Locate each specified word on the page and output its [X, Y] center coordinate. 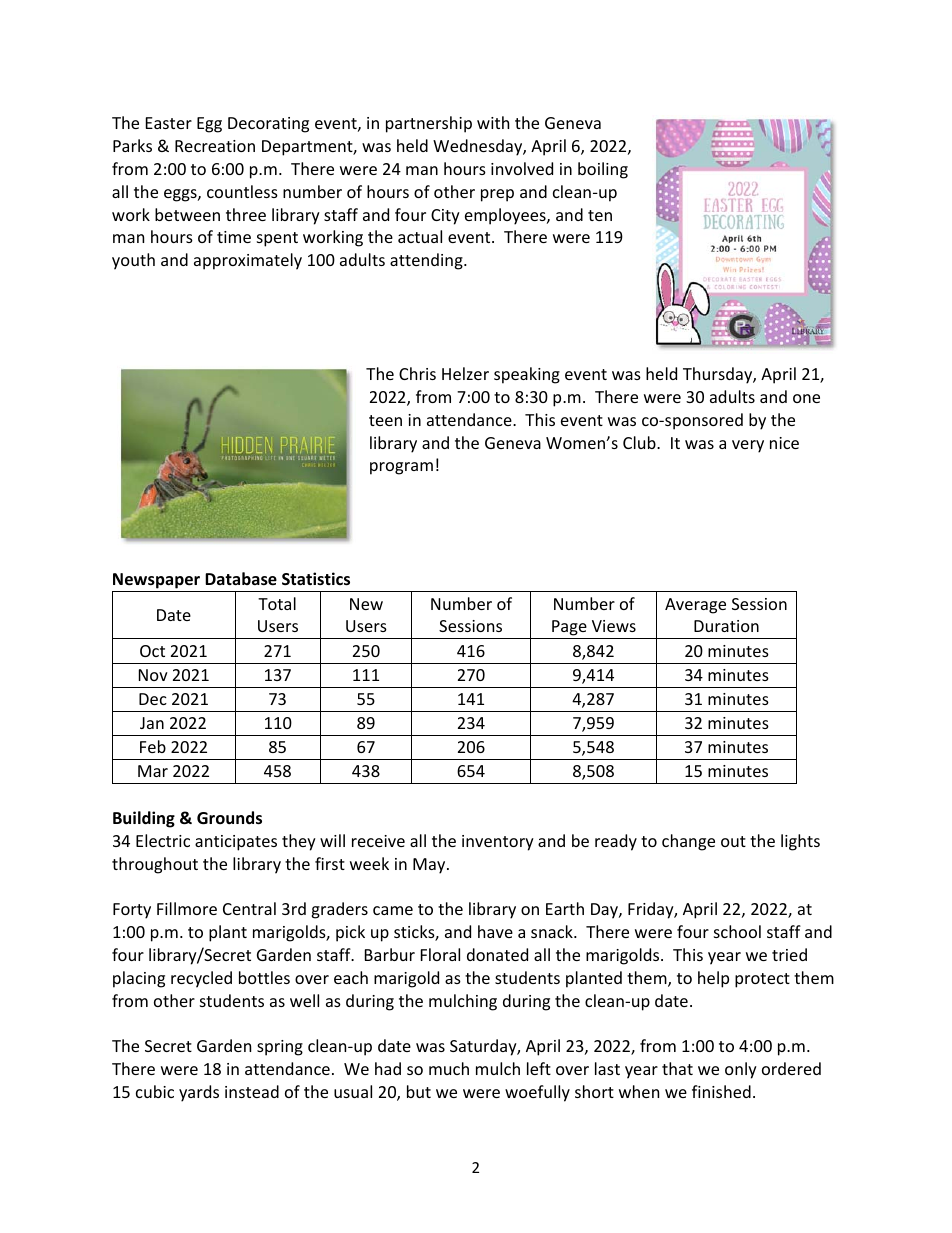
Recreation [215, 146]
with [493, 122]
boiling [603, 170]
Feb [153, 746]
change [688, 842]
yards [199, 1093]
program [401, 468]
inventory [498, 843]
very [748, 446]
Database [241, 579]
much [449, 1068]
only [741, 1070]
